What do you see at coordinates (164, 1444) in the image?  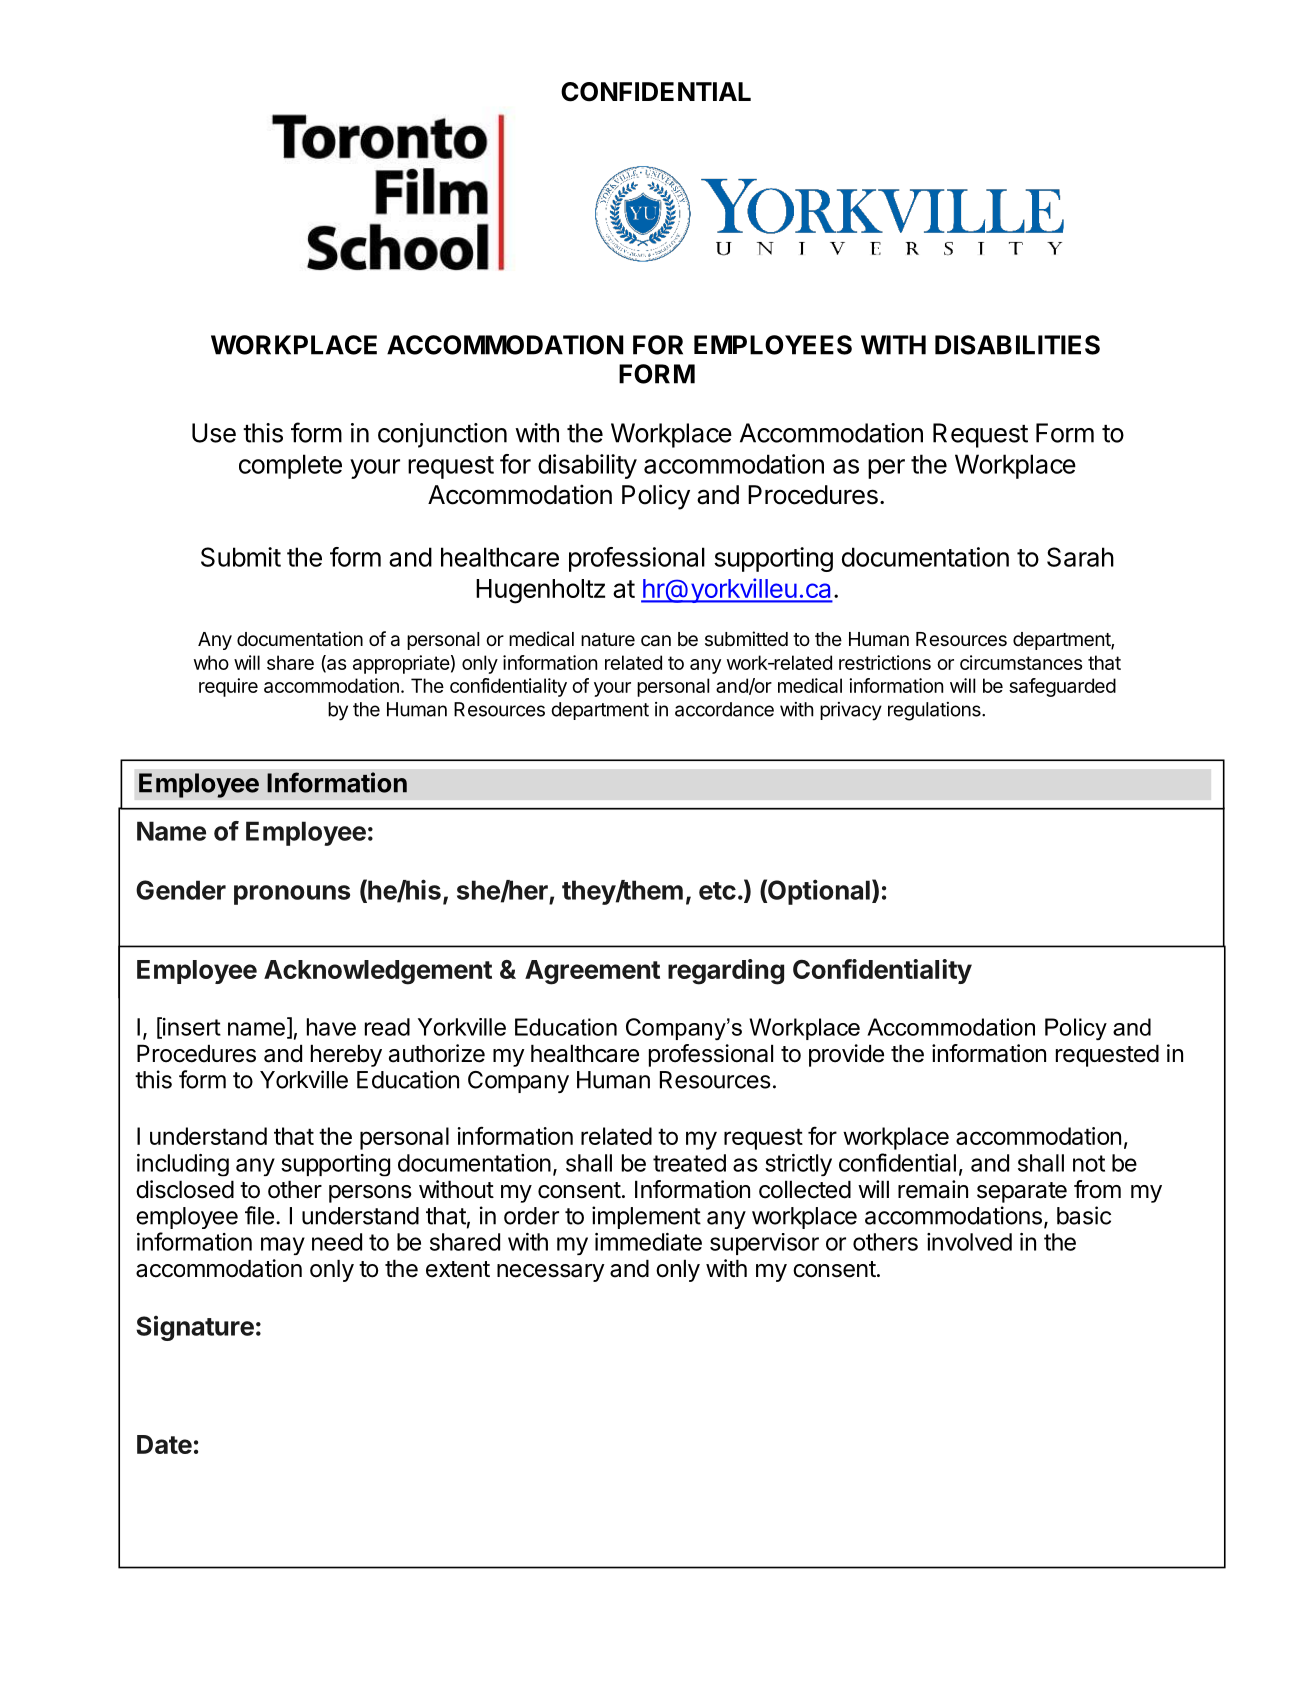 I see `Date` at bounding box center [164, 1444].
